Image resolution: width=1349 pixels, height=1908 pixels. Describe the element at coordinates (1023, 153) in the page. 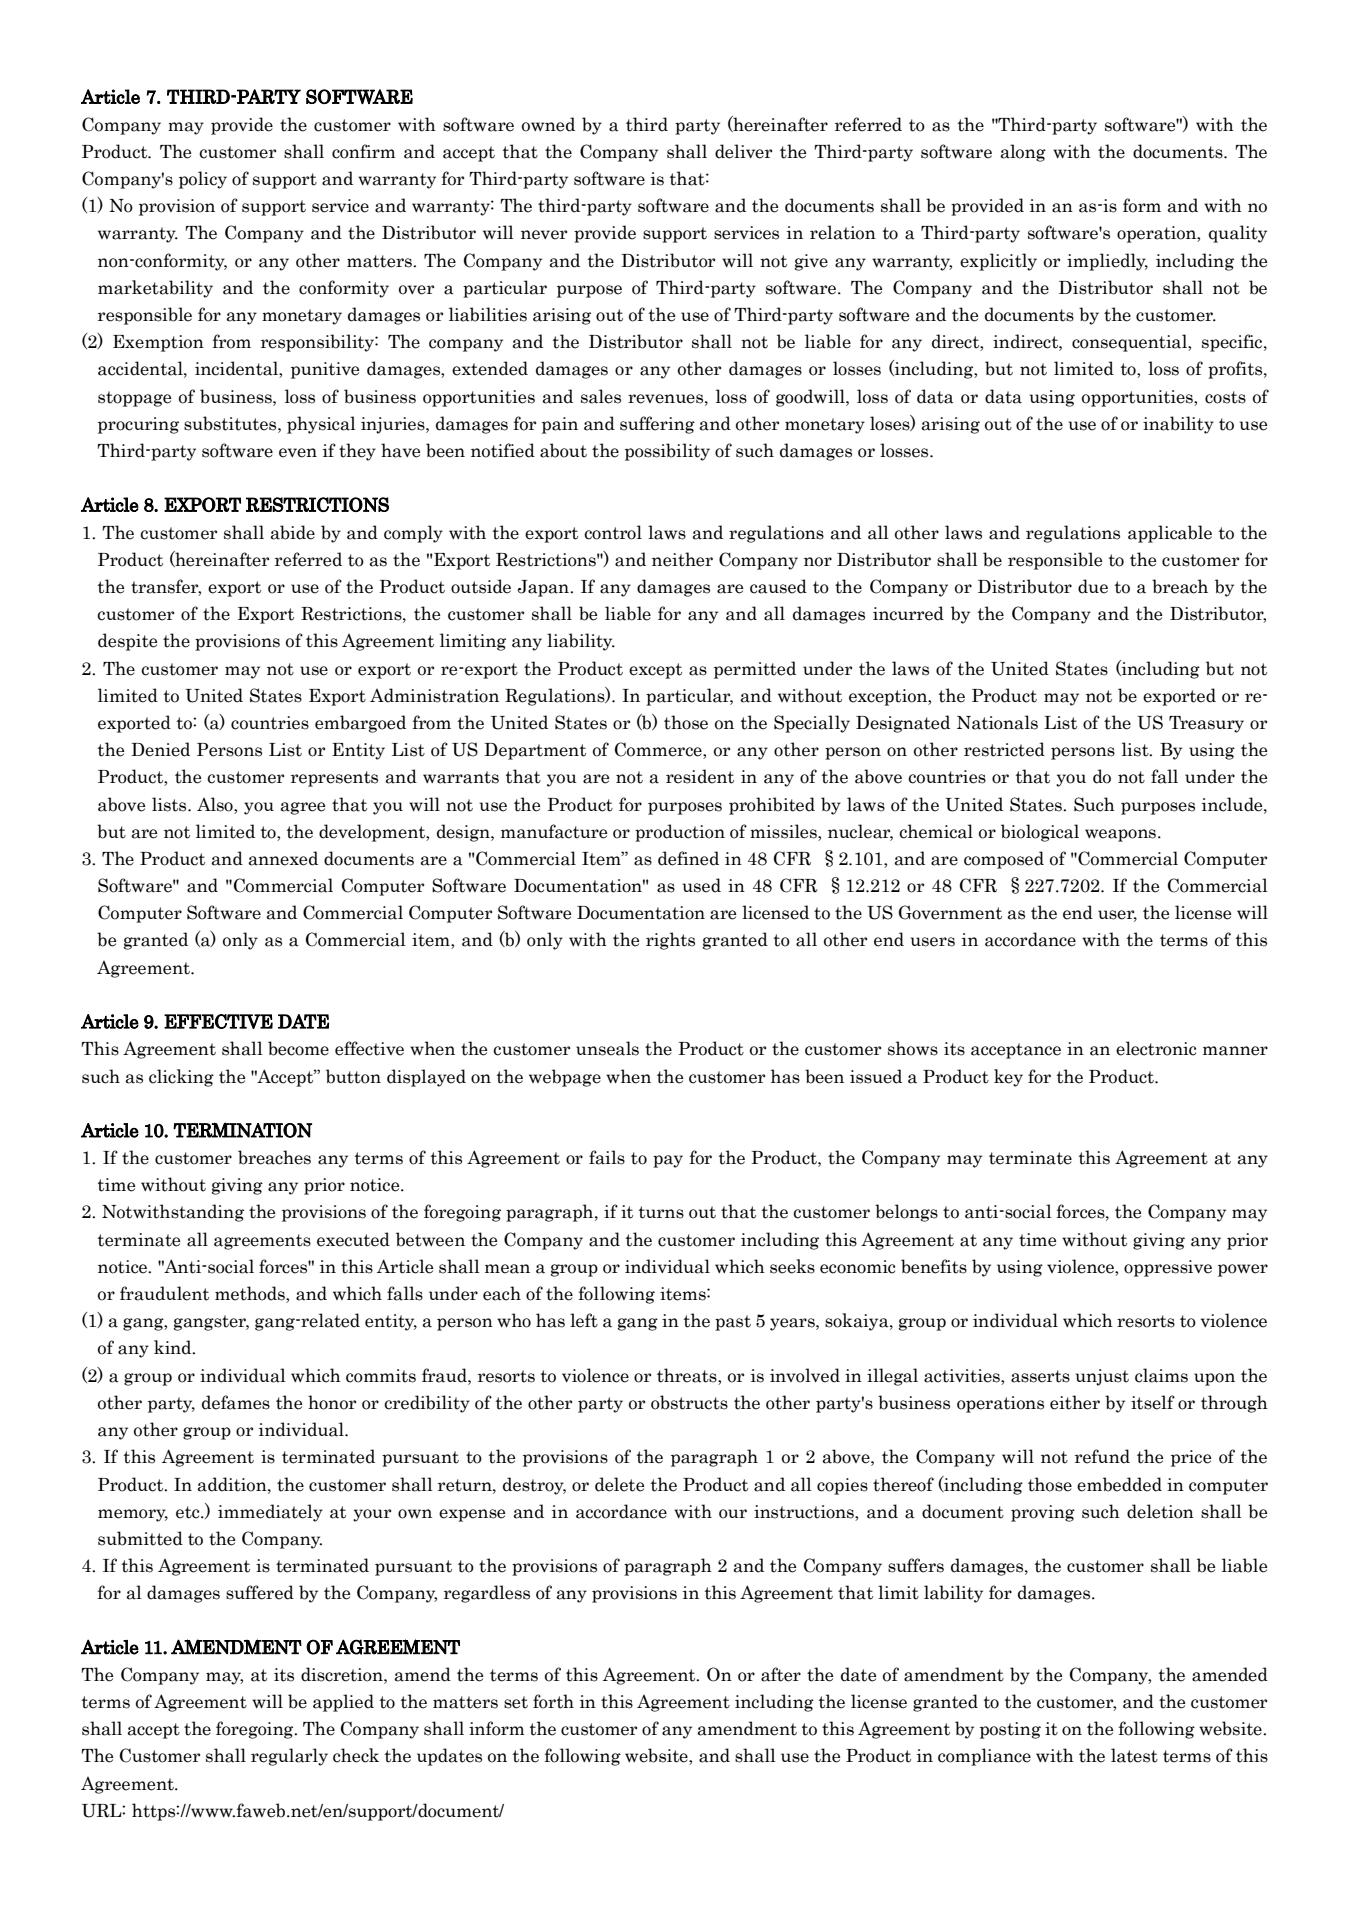

I see `along` at that location.
